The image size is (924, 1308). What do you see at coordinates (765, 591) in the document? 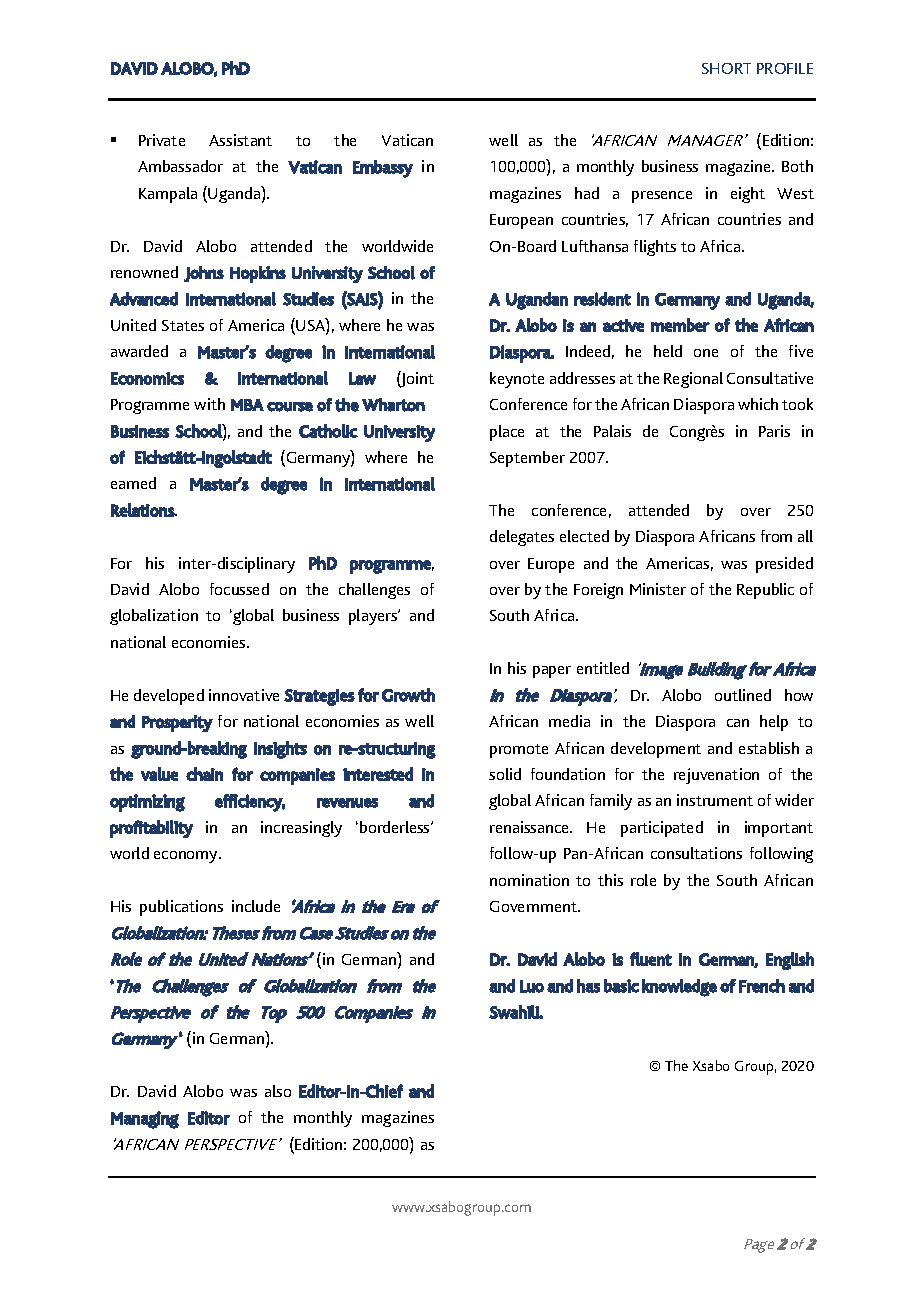
I see `Republic` at bounding box center [765, 591].
